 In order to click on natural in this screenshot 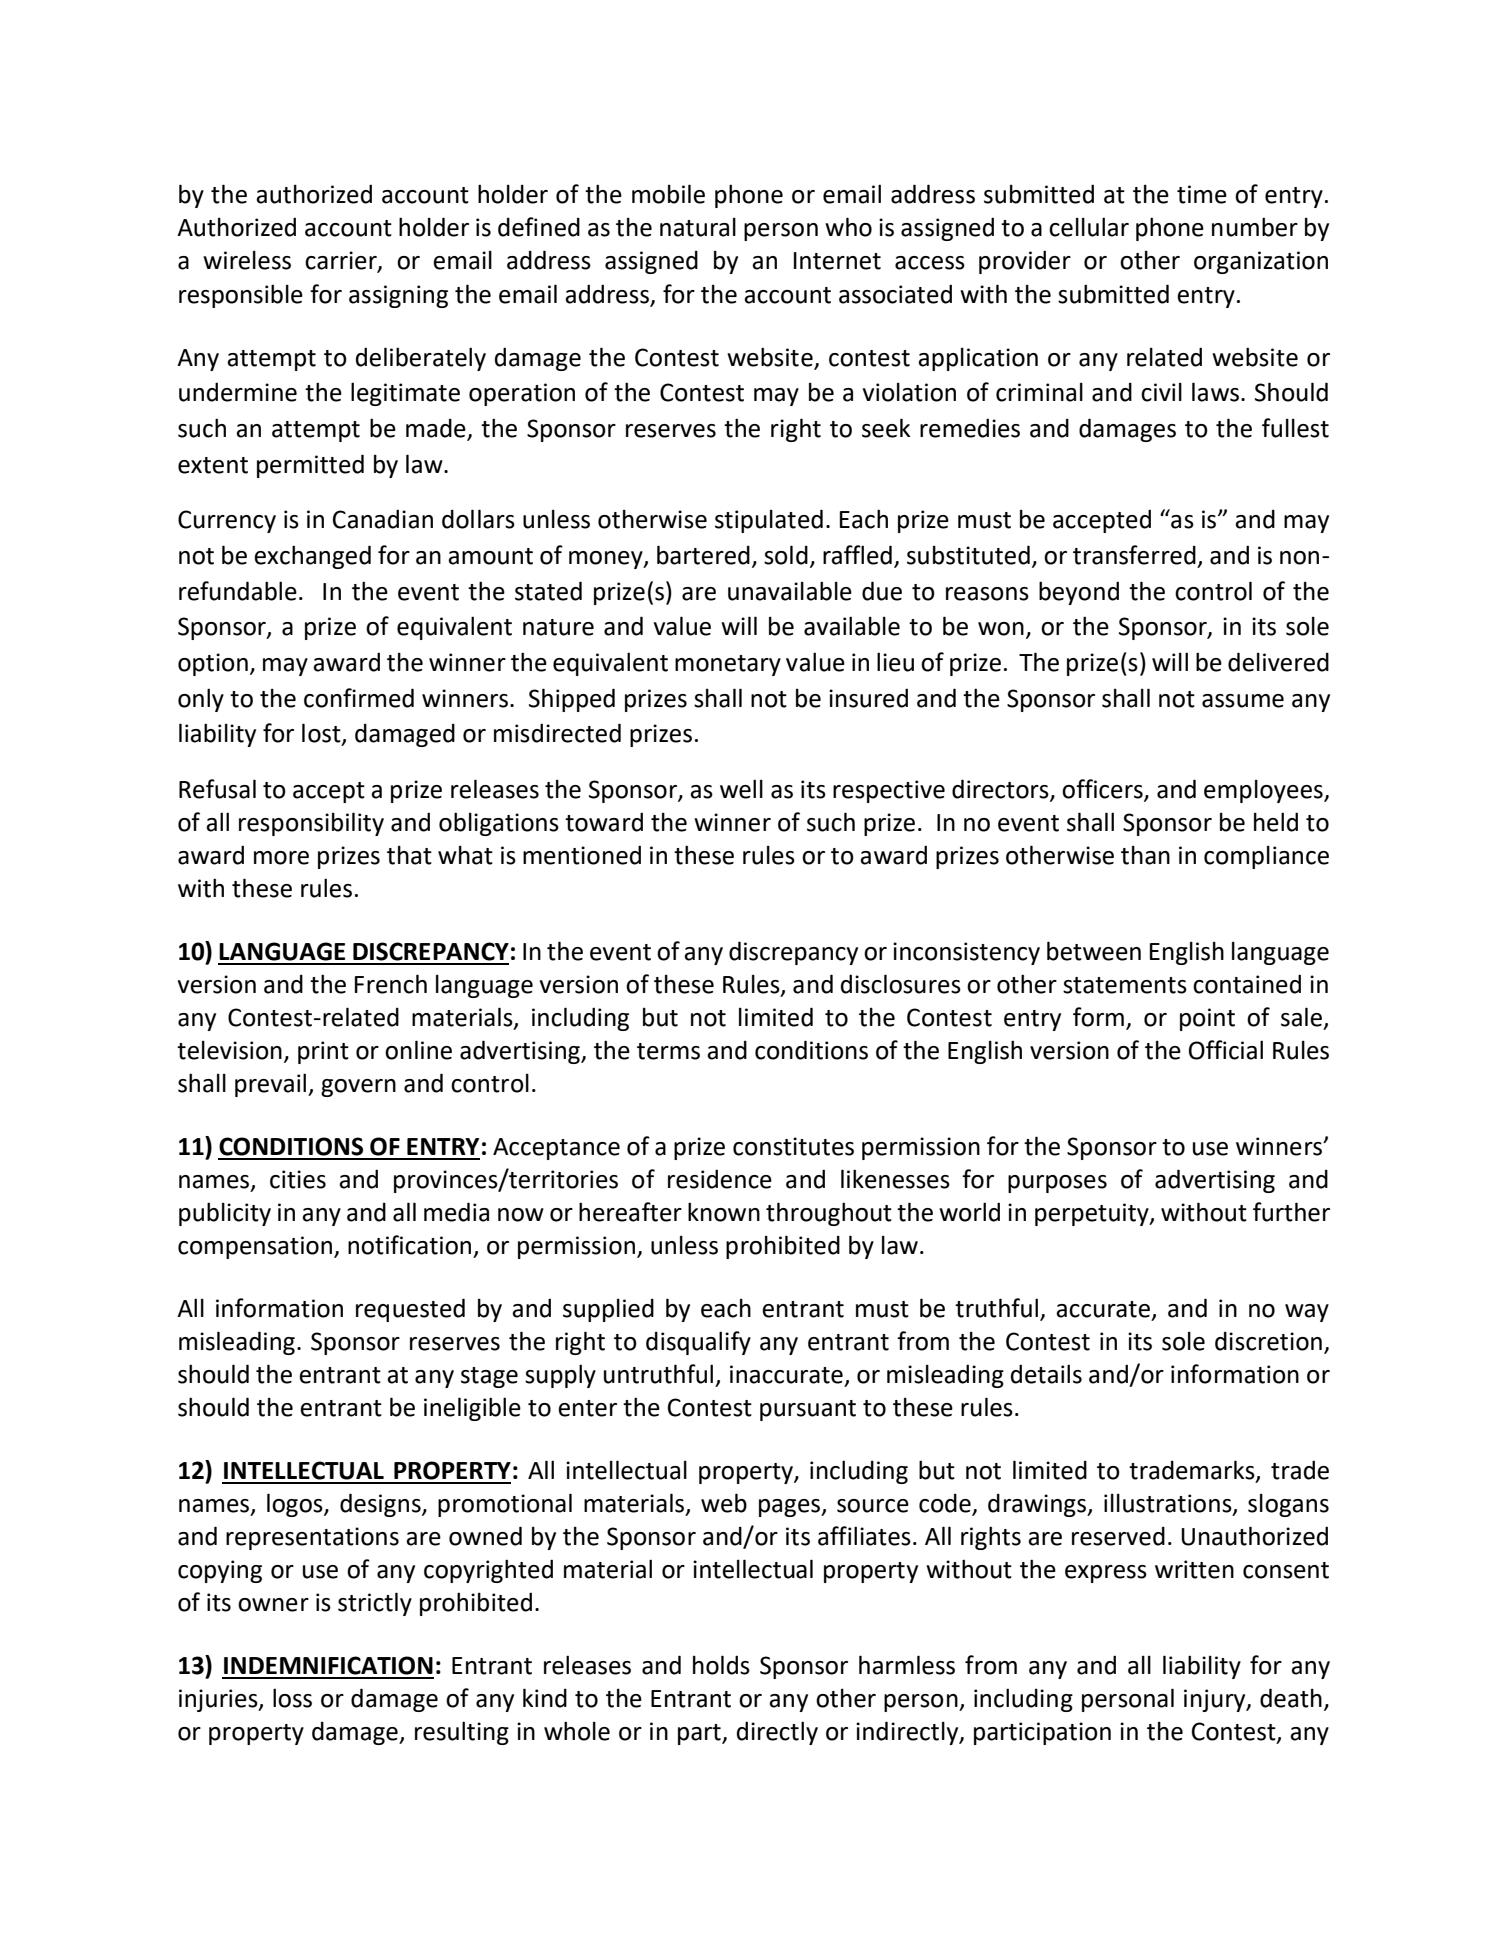, I will do `click(698, 227)`.
